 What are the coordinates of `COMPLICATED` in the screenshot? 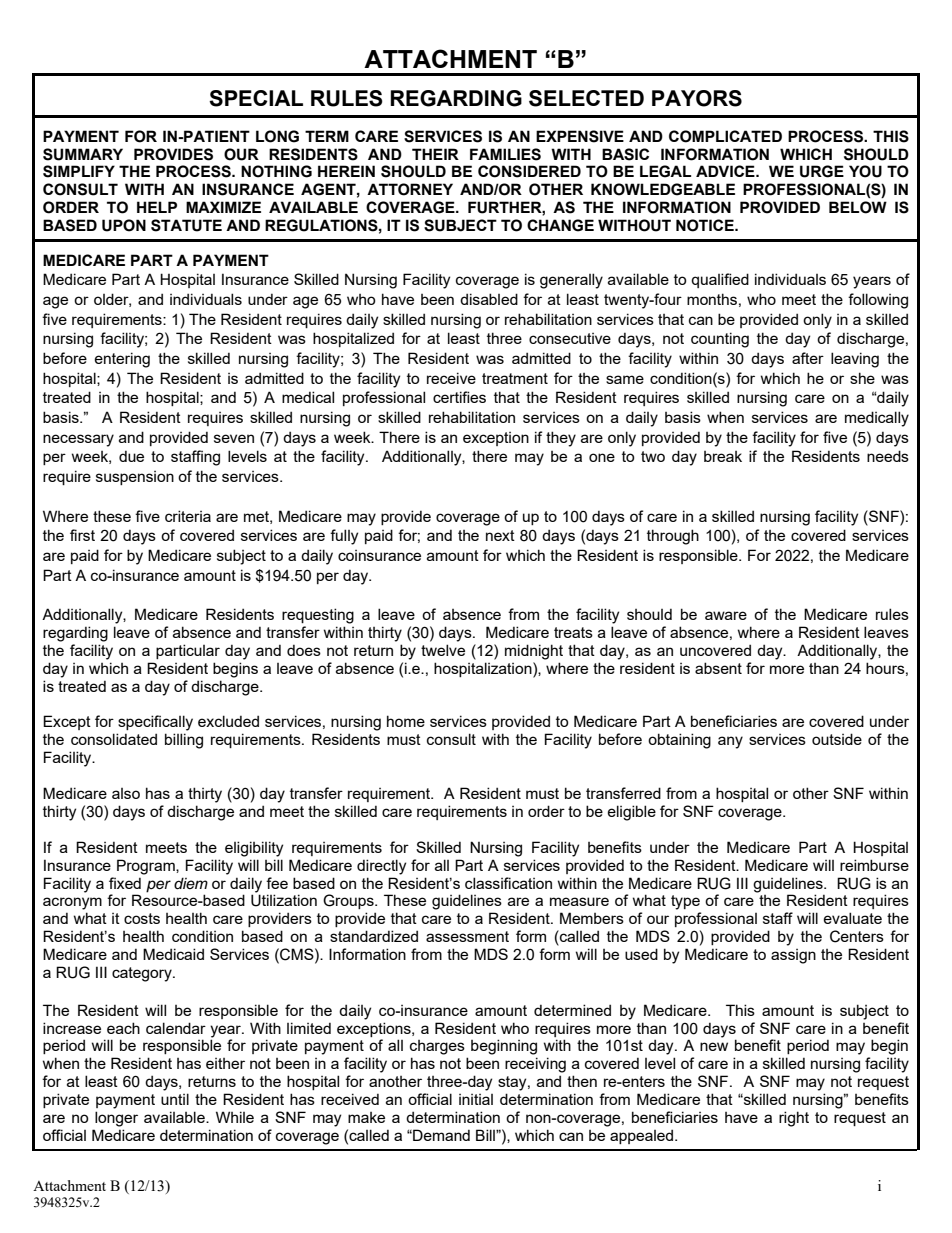 It's located at (725, 136).
